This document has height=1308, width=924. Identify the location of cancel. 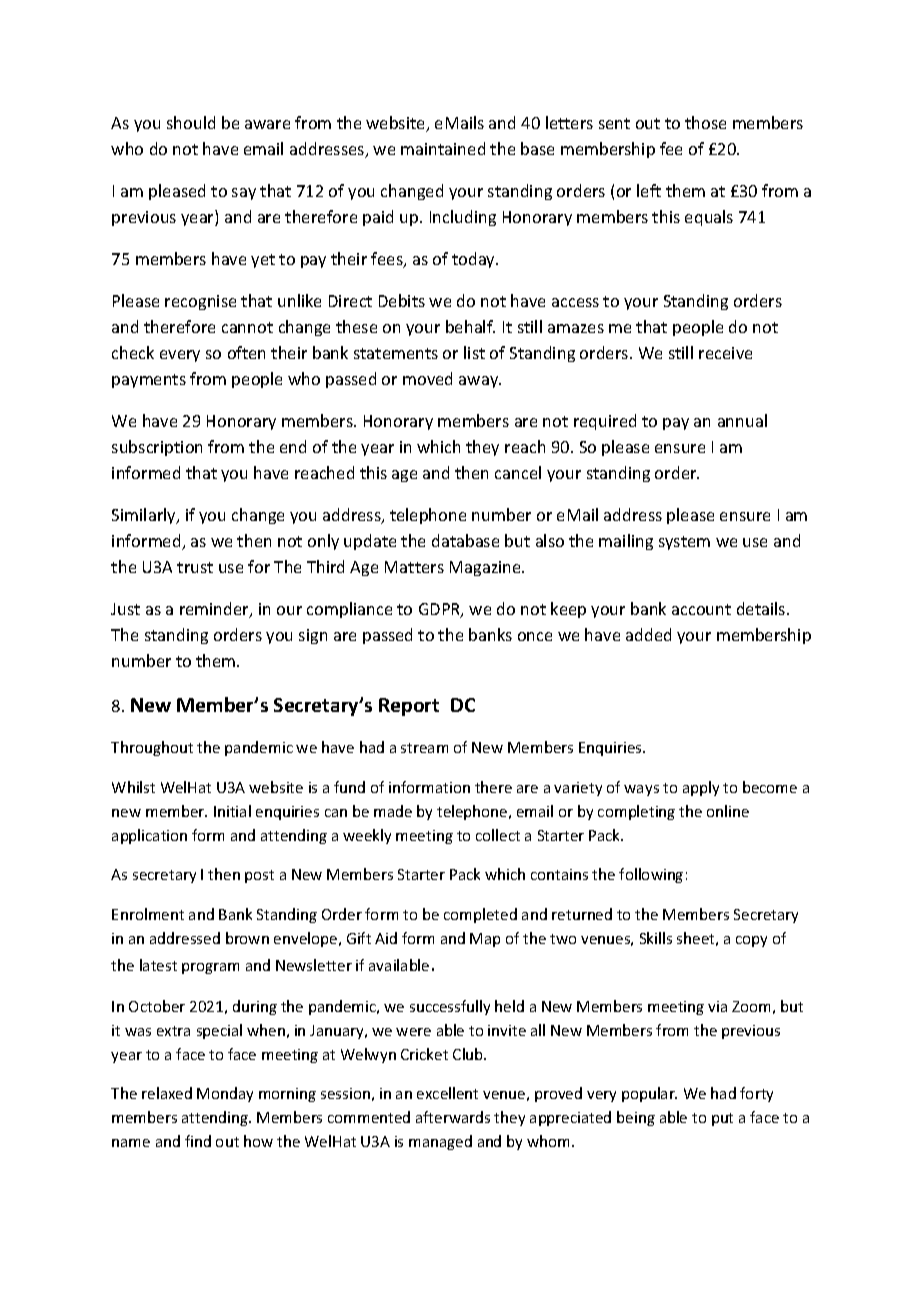
(518, 472).
